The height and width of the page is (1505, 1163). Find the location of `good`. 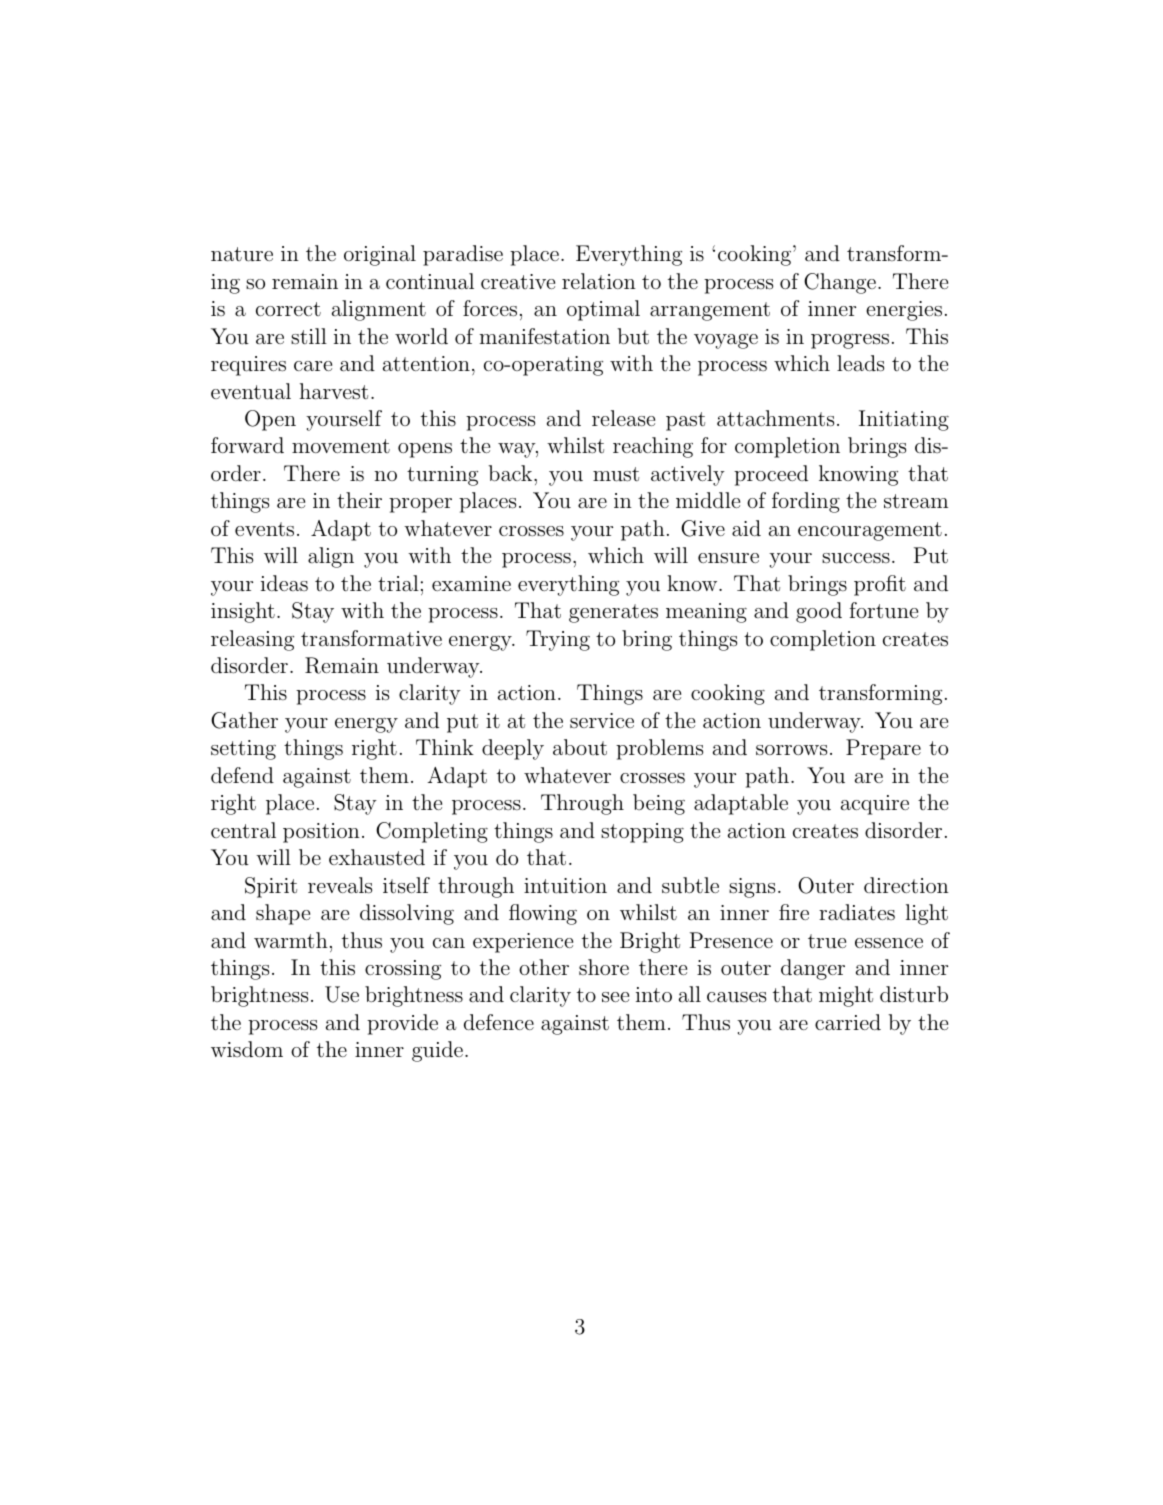

good is located at coordinates (819, 612).
